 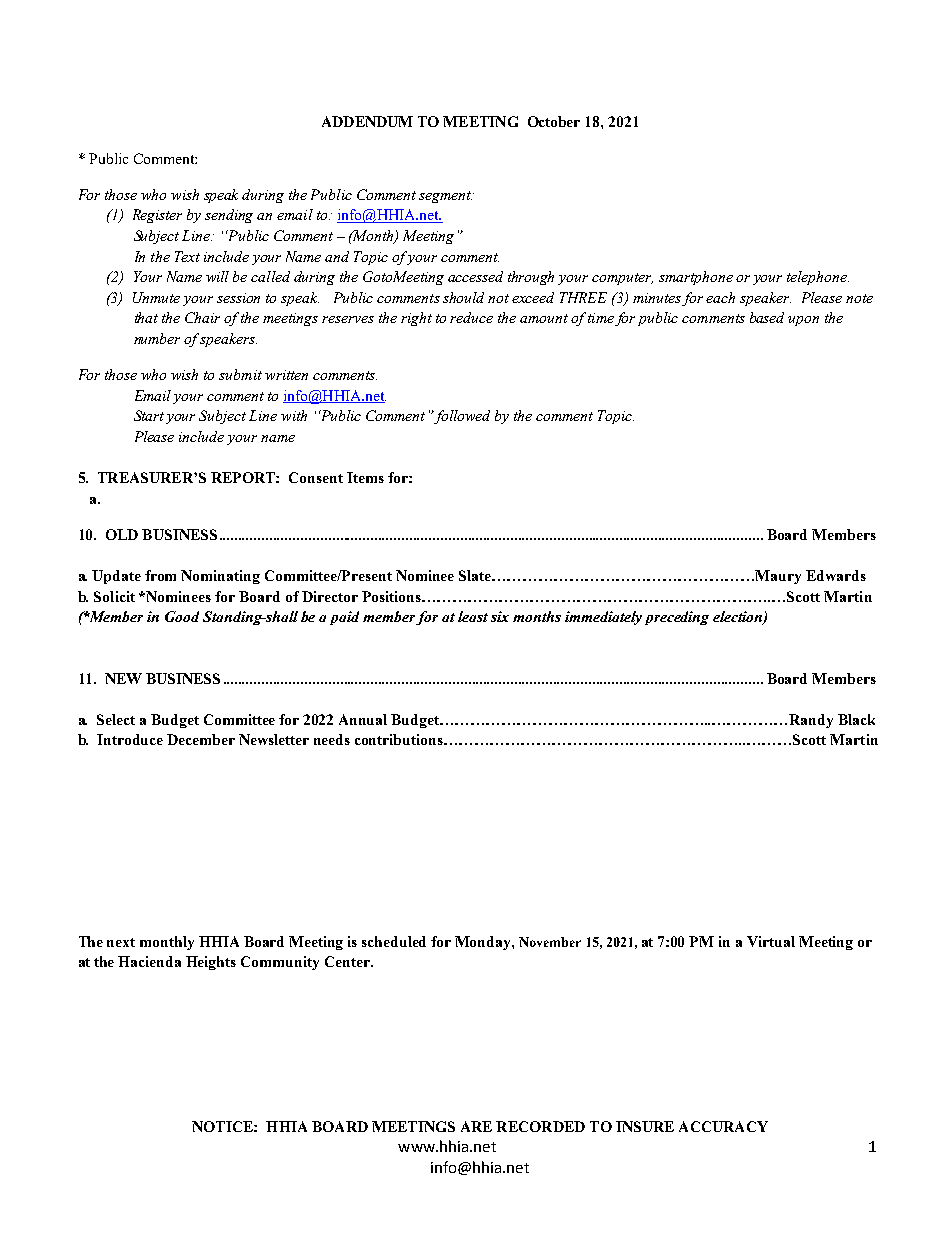 I want to click on segment, so click(x=445, y=197).
